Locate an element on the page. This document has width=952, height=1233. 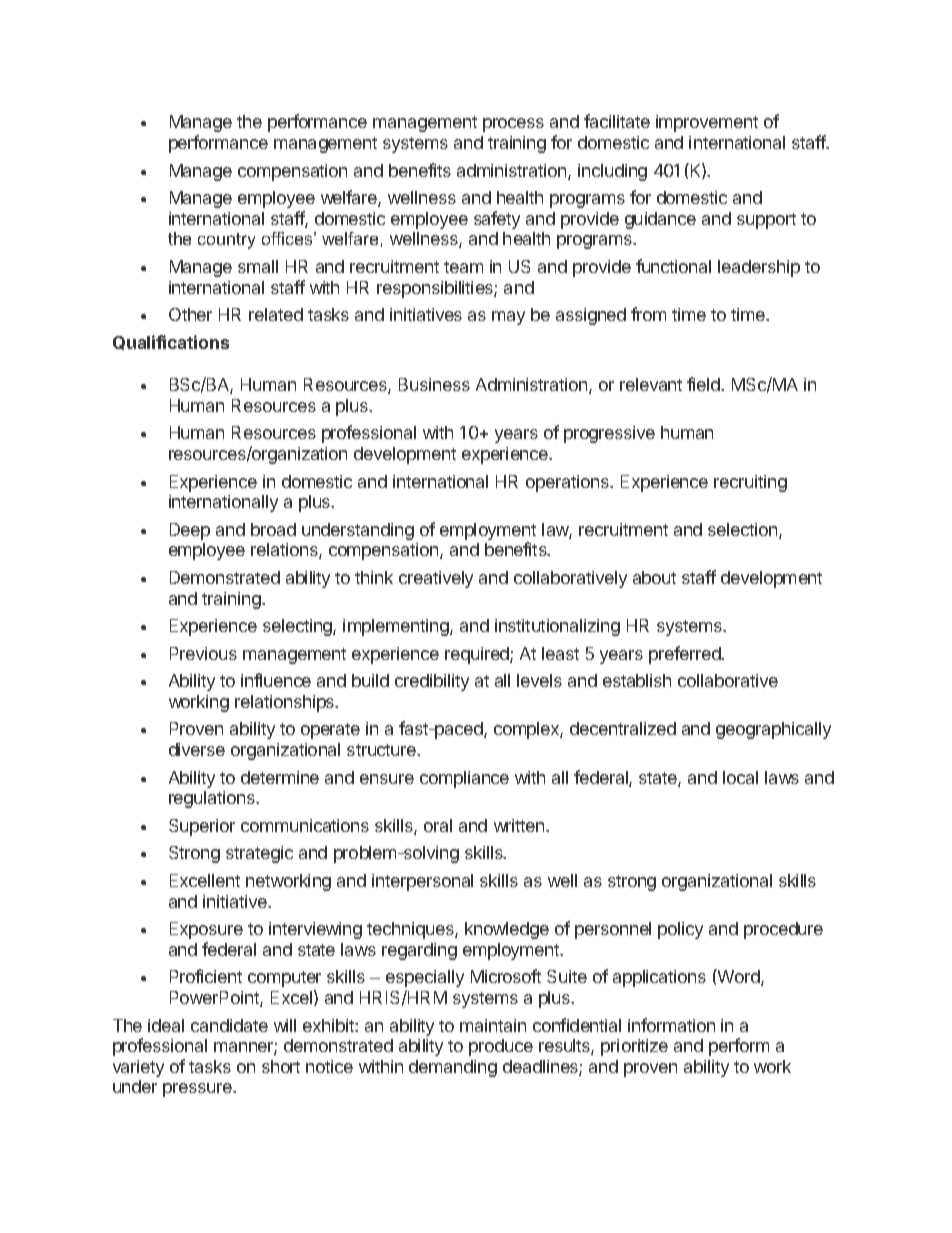
pressure is located at coordinates (198, 1090).
